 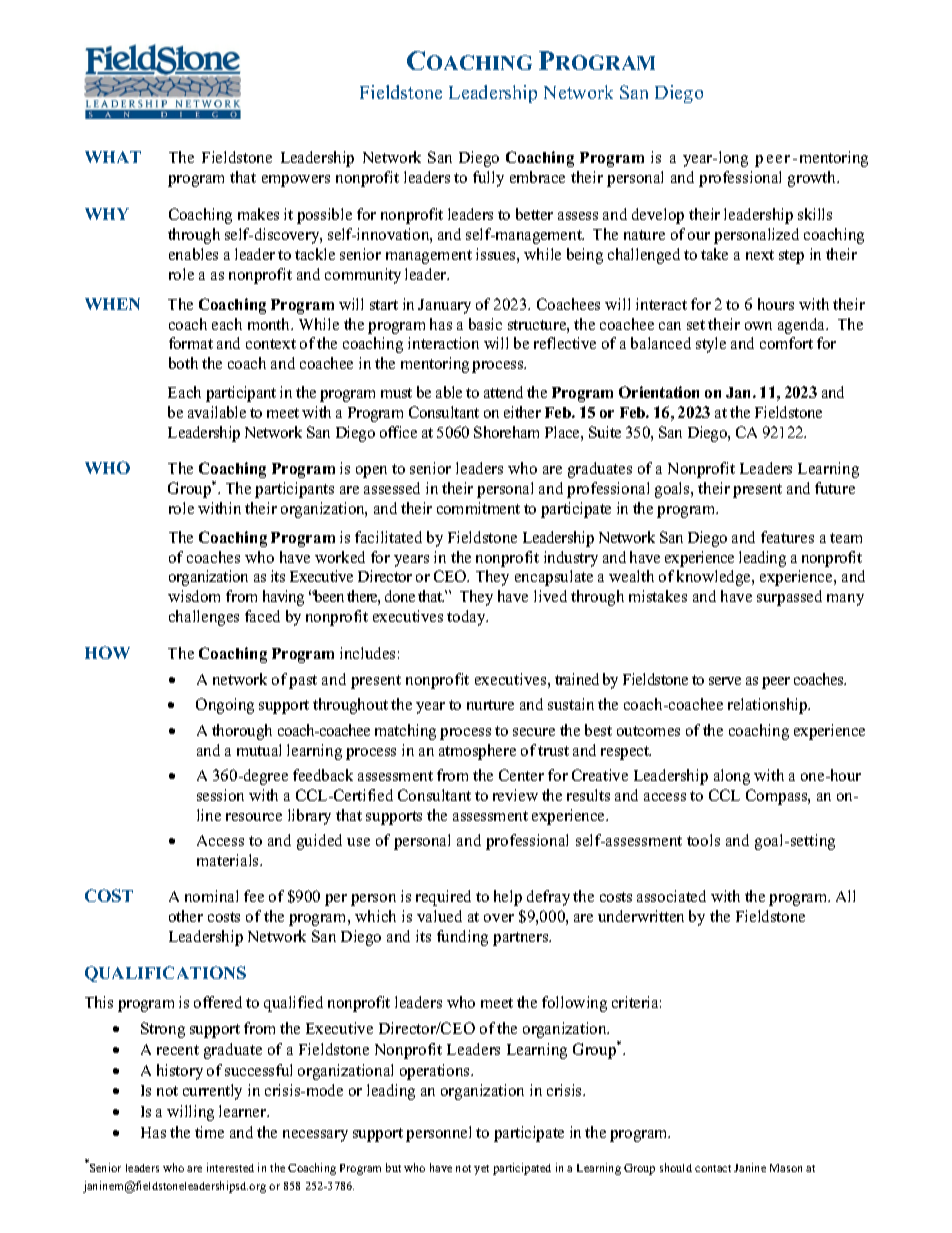 I want to click on Orientation, so click(x=659, y=392).
